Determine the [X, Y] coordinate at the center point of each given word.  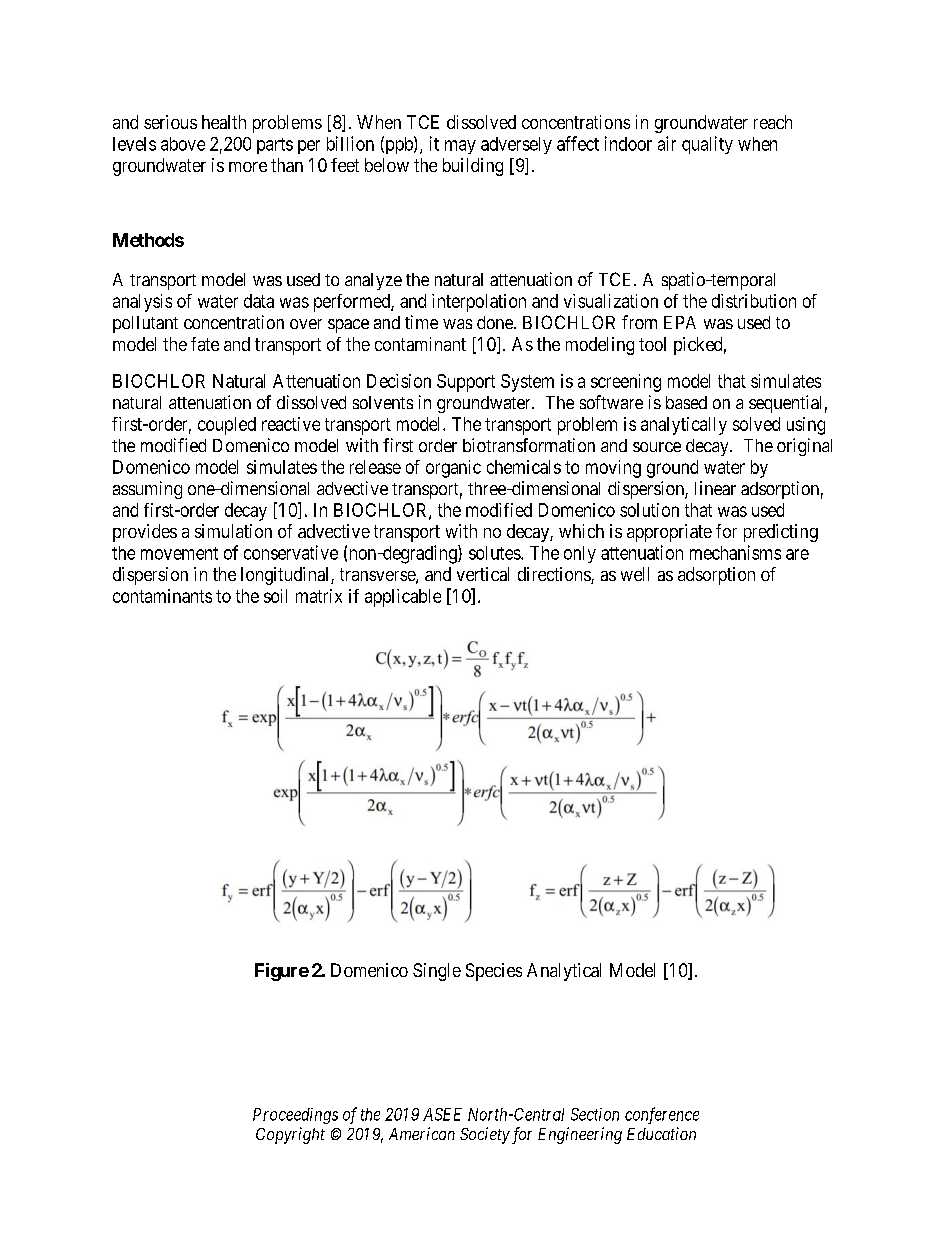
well [635, 574]
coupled [227, 426]
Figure [282, 972]
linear [715, 488]
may [460, 147]
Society [485, 1135]
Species [494, 972]
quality [707, 145]
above [183, 144]
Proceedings [295, 1116]
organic [453, 469]
